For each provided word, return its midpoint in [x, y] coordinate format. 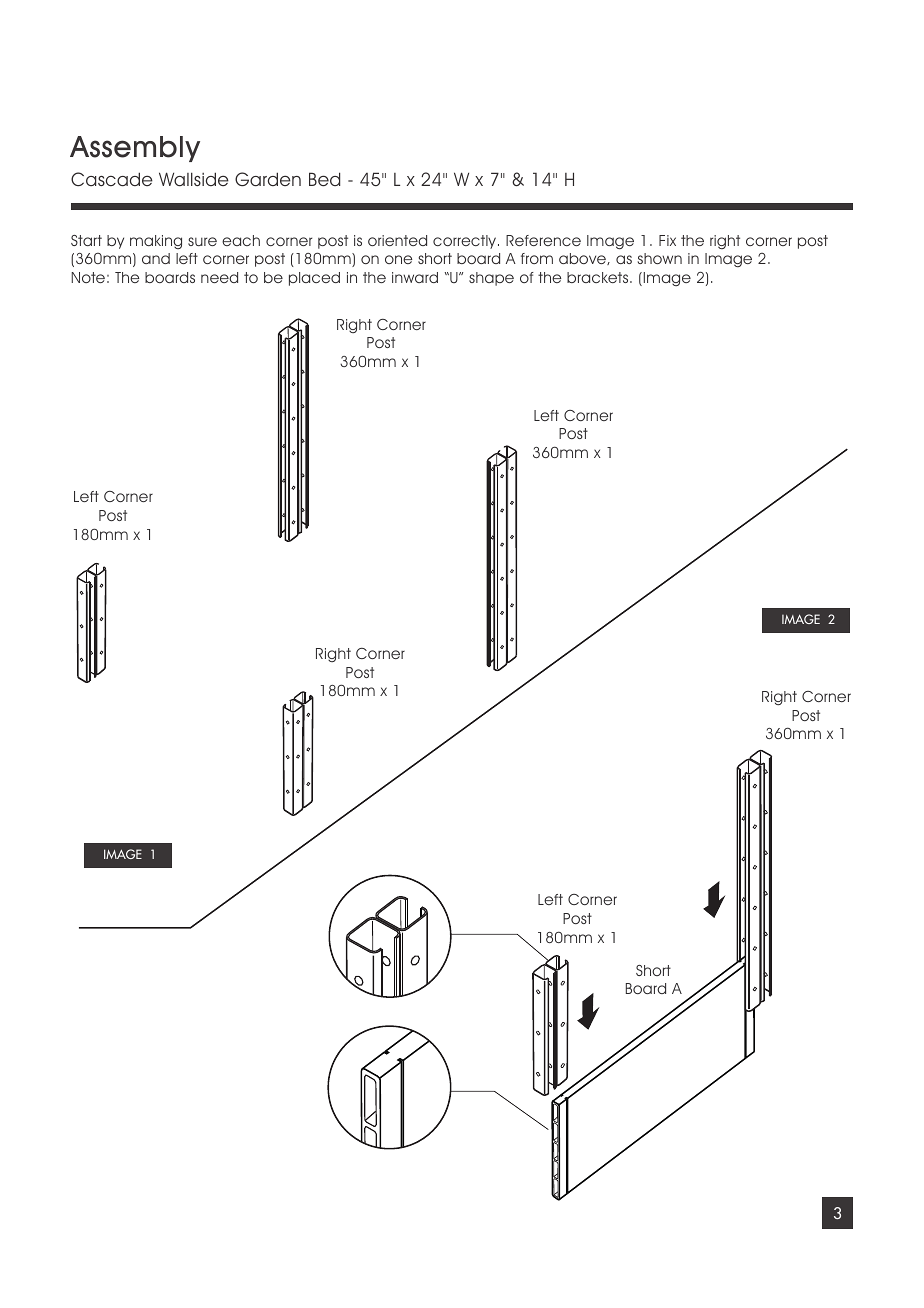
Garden [268, 179]
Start [86, 240]
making [156, 242]
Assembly [135, 149]
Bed [324, 179]
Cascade [112, 179]
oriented [397, 240]
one [398, 259]
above [583, 259]
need [219, 277]
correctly [466, 242]
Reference [543, 240]
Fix [667, 240]
